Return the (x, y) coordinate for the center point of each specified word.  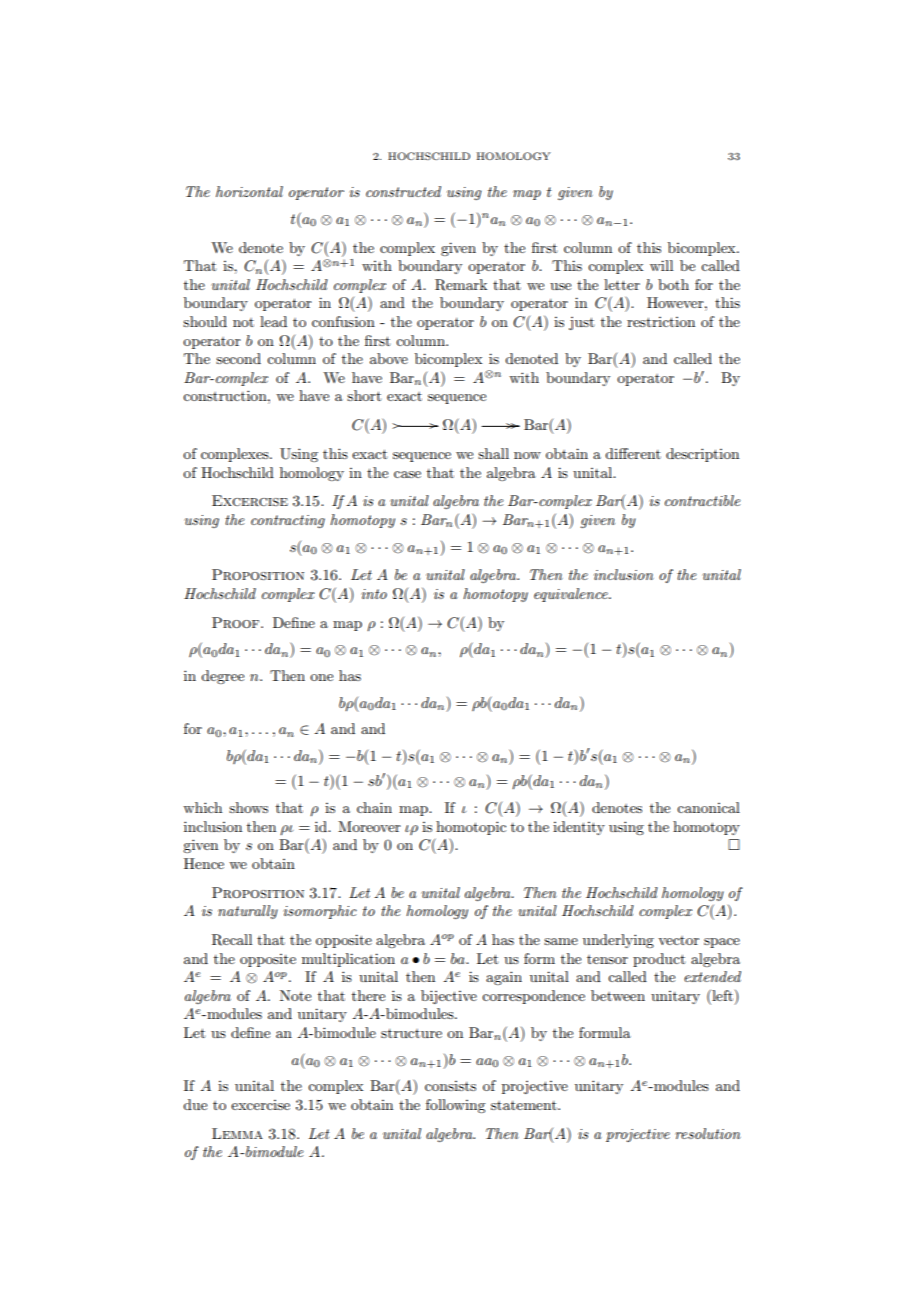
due (195, 1104)
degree (222, 677)
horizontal (249, 191)
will (661, 265)
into (374, 594)
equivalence (572, 595)
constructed (403, 191)
